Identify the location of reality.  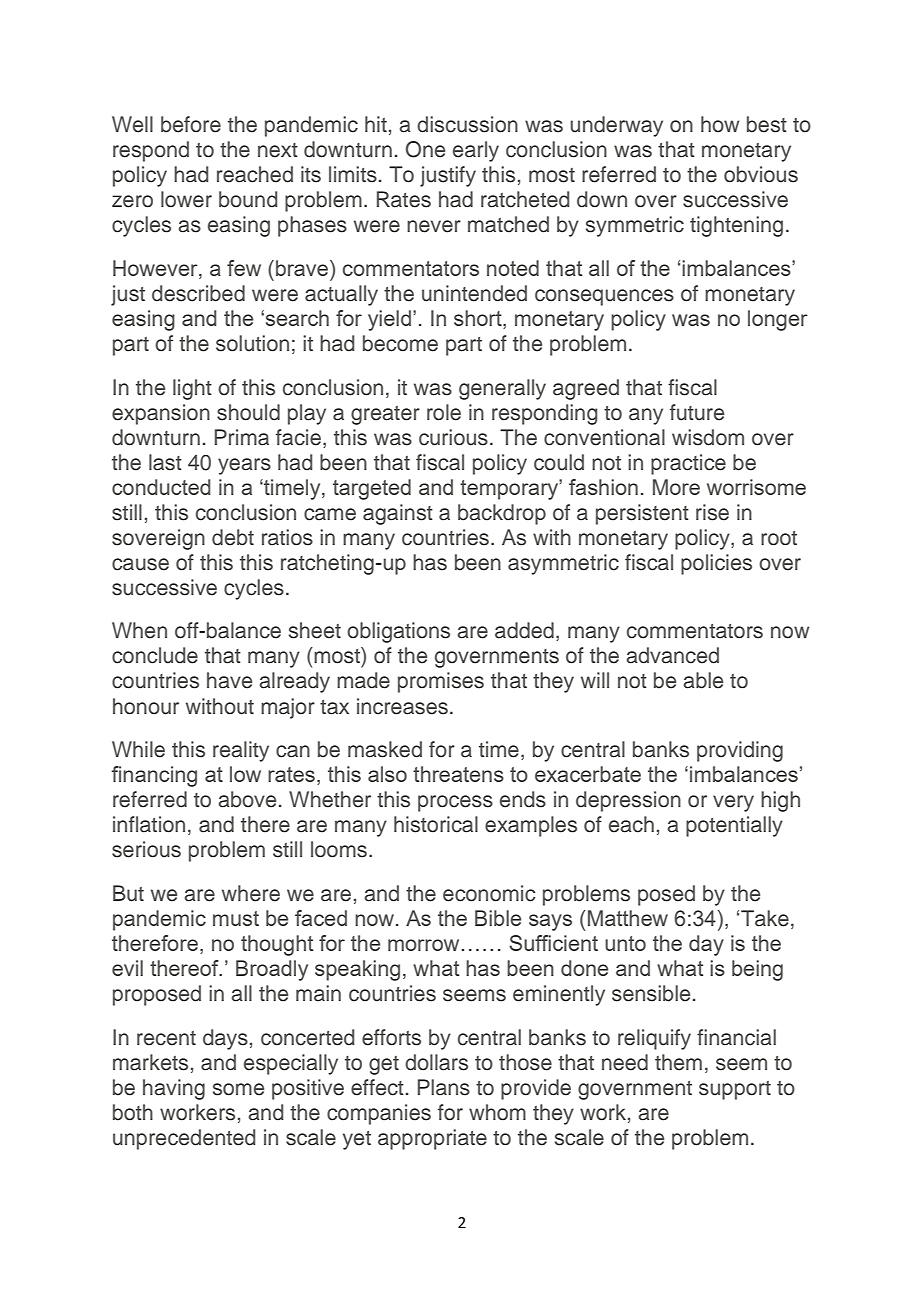
(241, 751).
